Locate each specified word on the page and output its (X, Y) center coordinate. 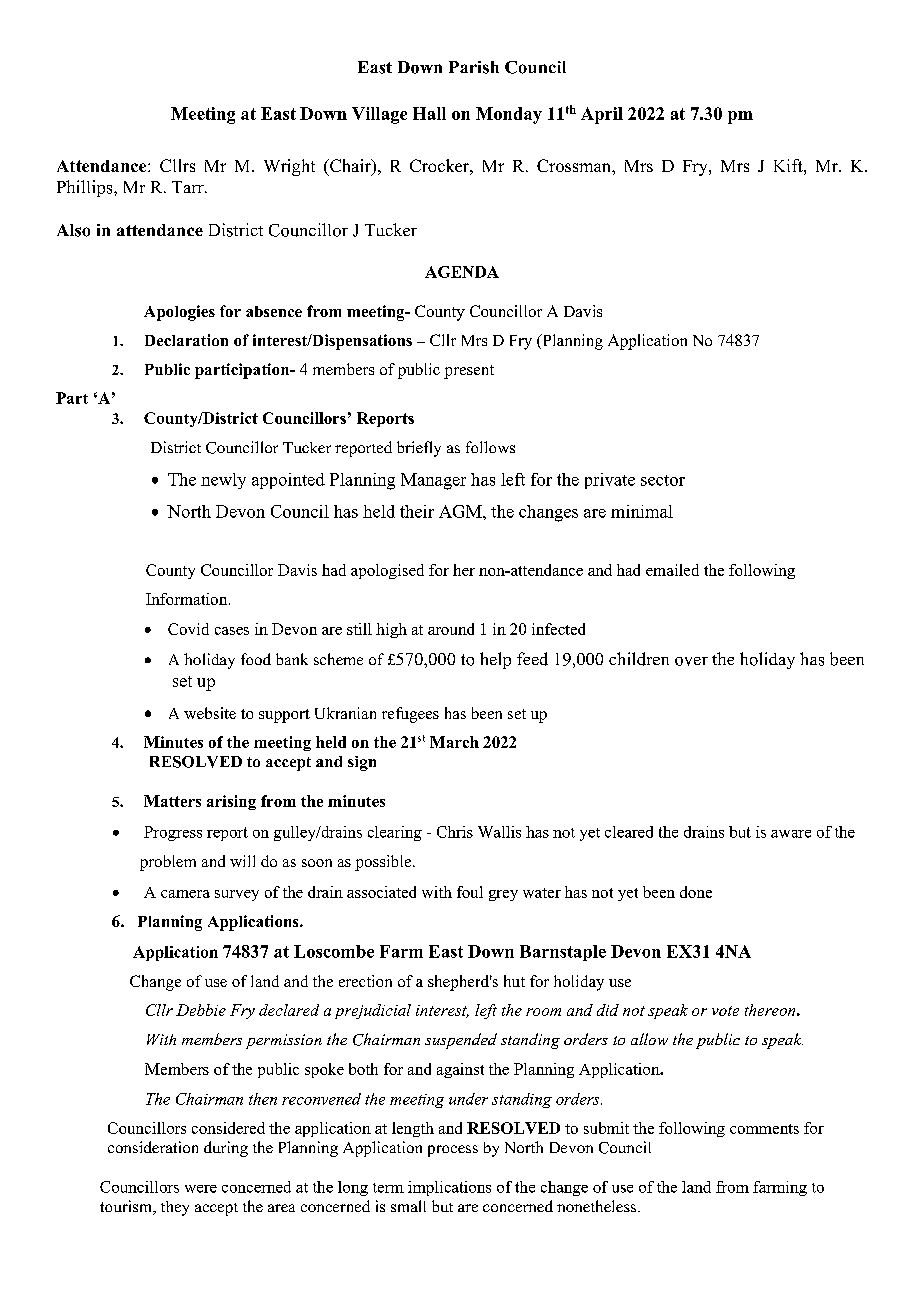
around (451, 629)
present (469, 372)
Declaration (186, 340)
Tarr (189, 187)
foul (470, 892)
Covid (188, 629)
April (602, 115)
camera (185, 894)
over (691, 661)
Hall (429, 113)
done (696, 892)
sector (663, 480)
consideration (153, 1147)
